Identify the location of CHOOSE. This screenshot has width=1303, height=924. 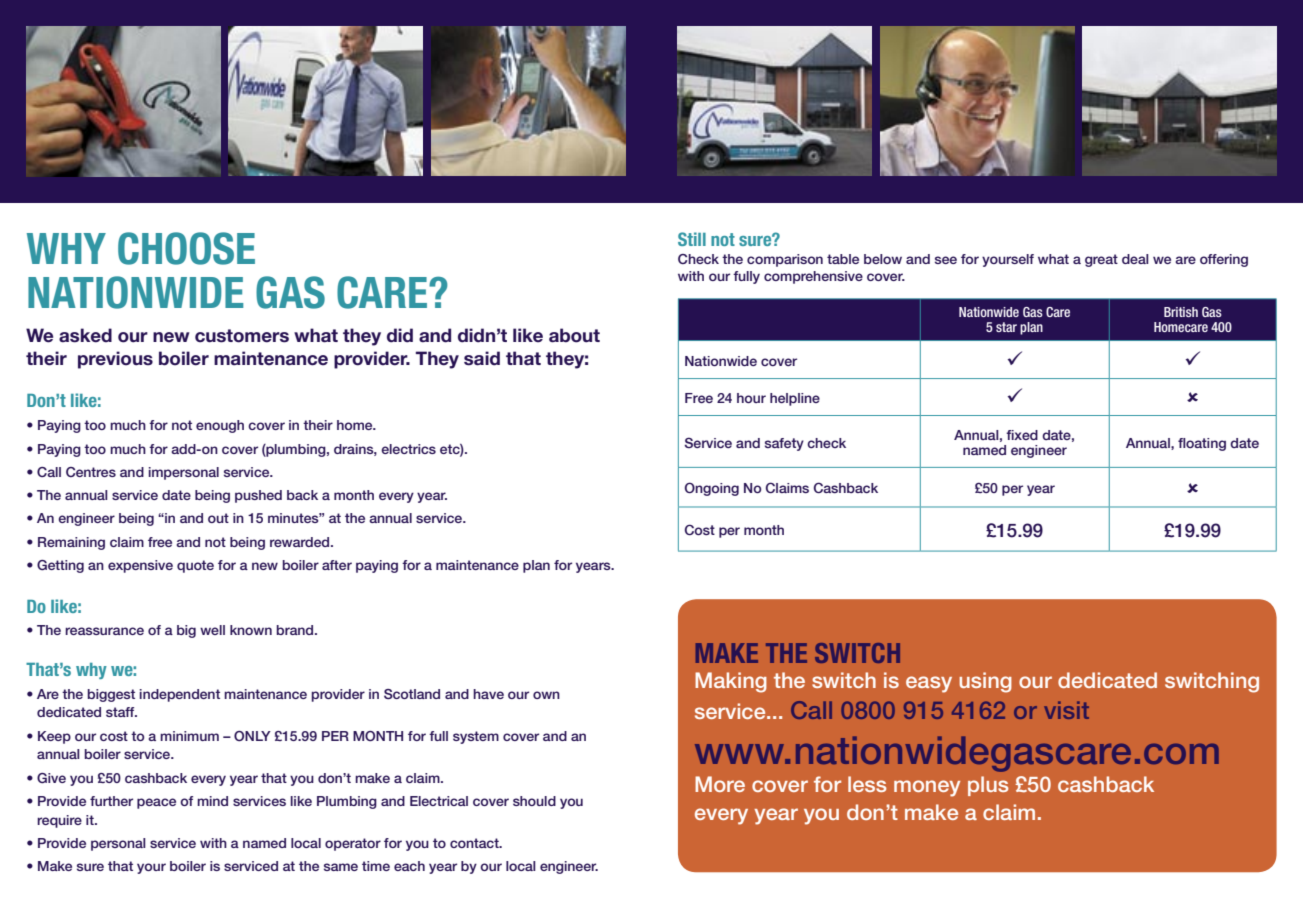
(186, 248).
